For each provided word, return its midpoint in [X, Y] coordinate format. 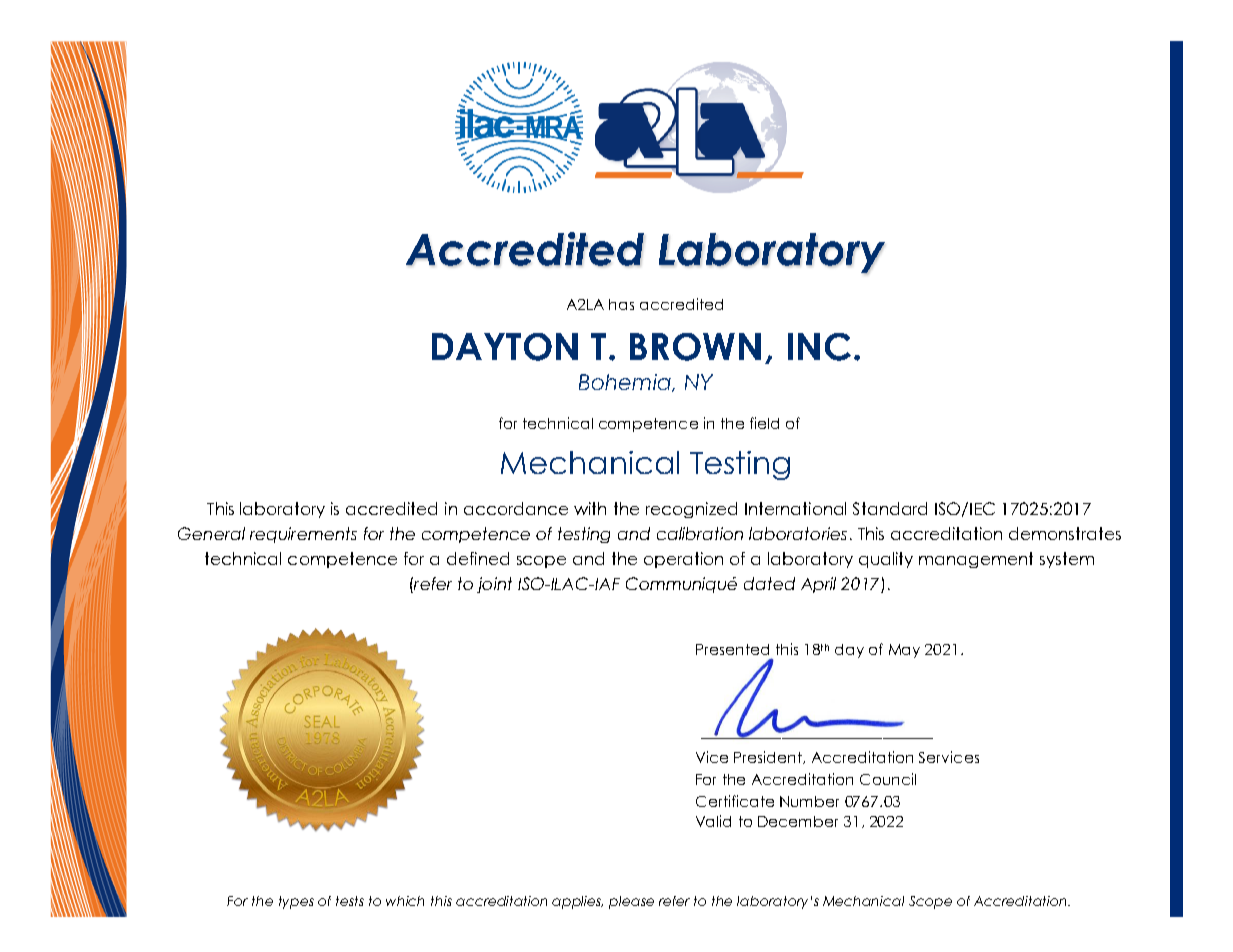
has [621, 304]
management [976, 560]
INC [819, 347]
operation [683, 560]
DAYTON [505, 347]
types [296, 902]
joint [494, 585]
